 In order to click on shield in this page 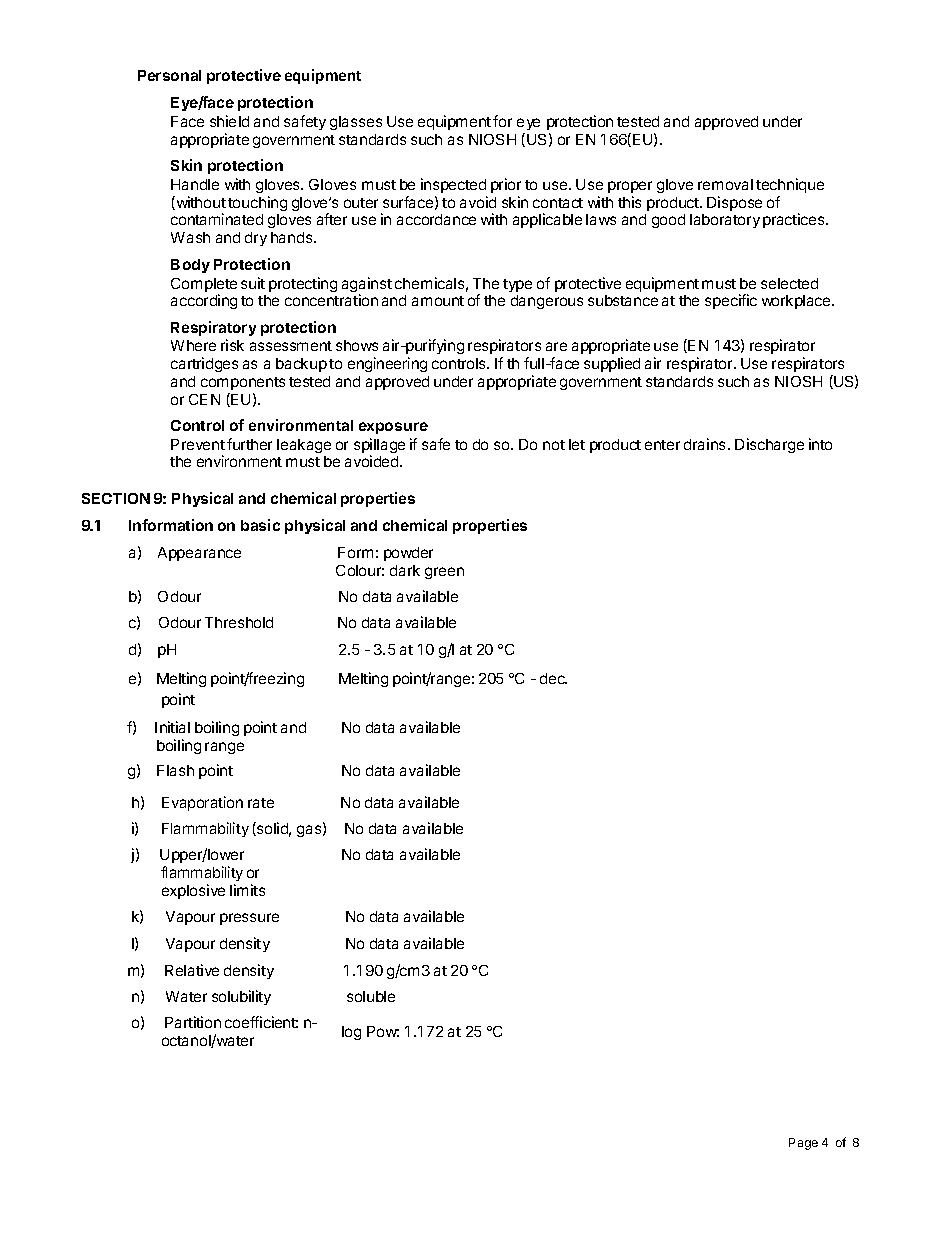, I will do `click(229, 121)`.
